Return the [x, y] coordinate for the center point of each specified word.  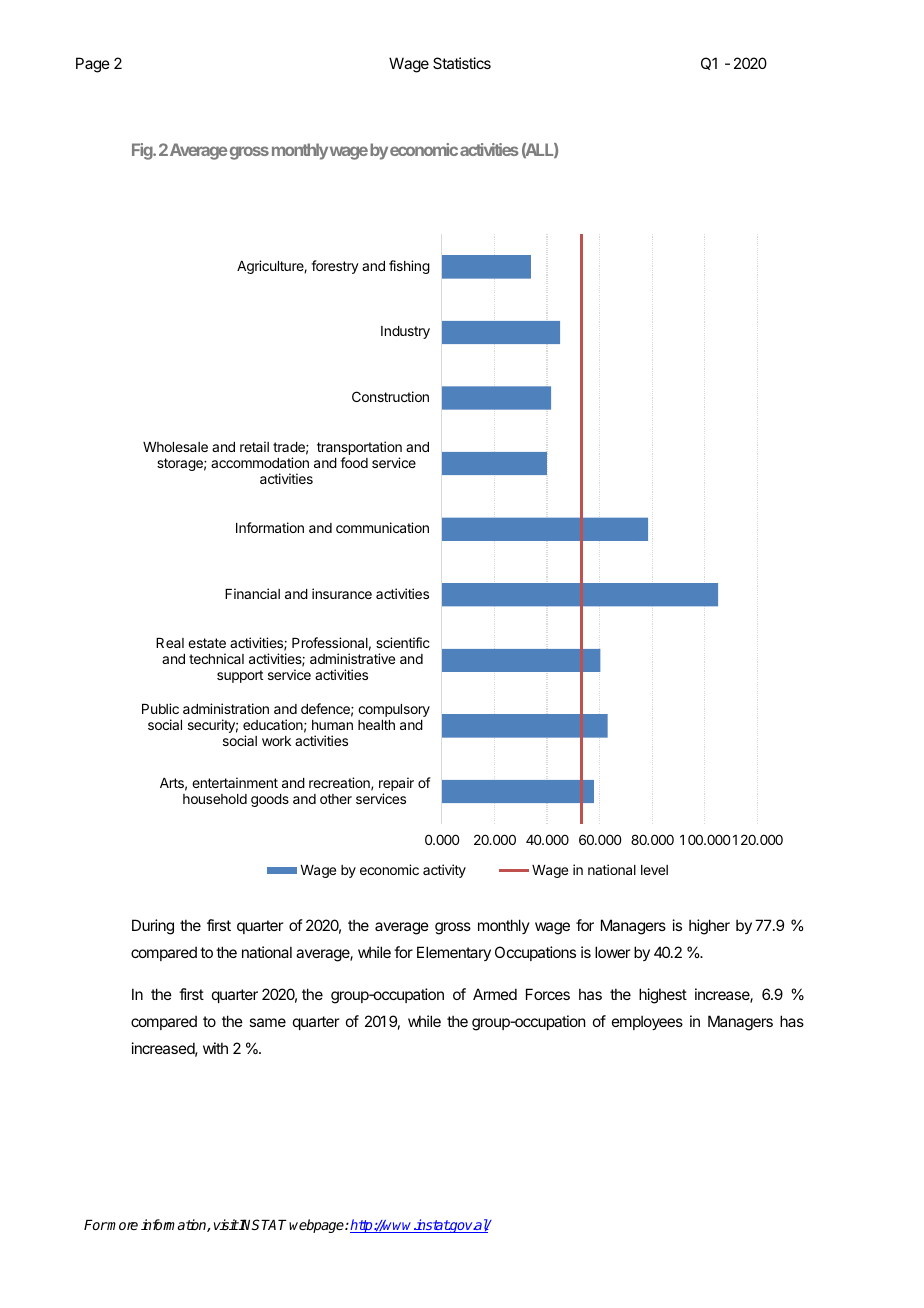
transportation [359, 448]
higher [709, 927]
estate [207, 643]
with [215, 1048]
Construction [390, 396]
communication [382, 527]
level [654, 870]
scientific [403, 642]
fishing [409, 267]
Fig [143, 151]
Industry [405, 332]
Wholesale [175, 447]
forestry [335, 267]
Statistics [462, 63]
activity [444, 871]
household [215, 799]
